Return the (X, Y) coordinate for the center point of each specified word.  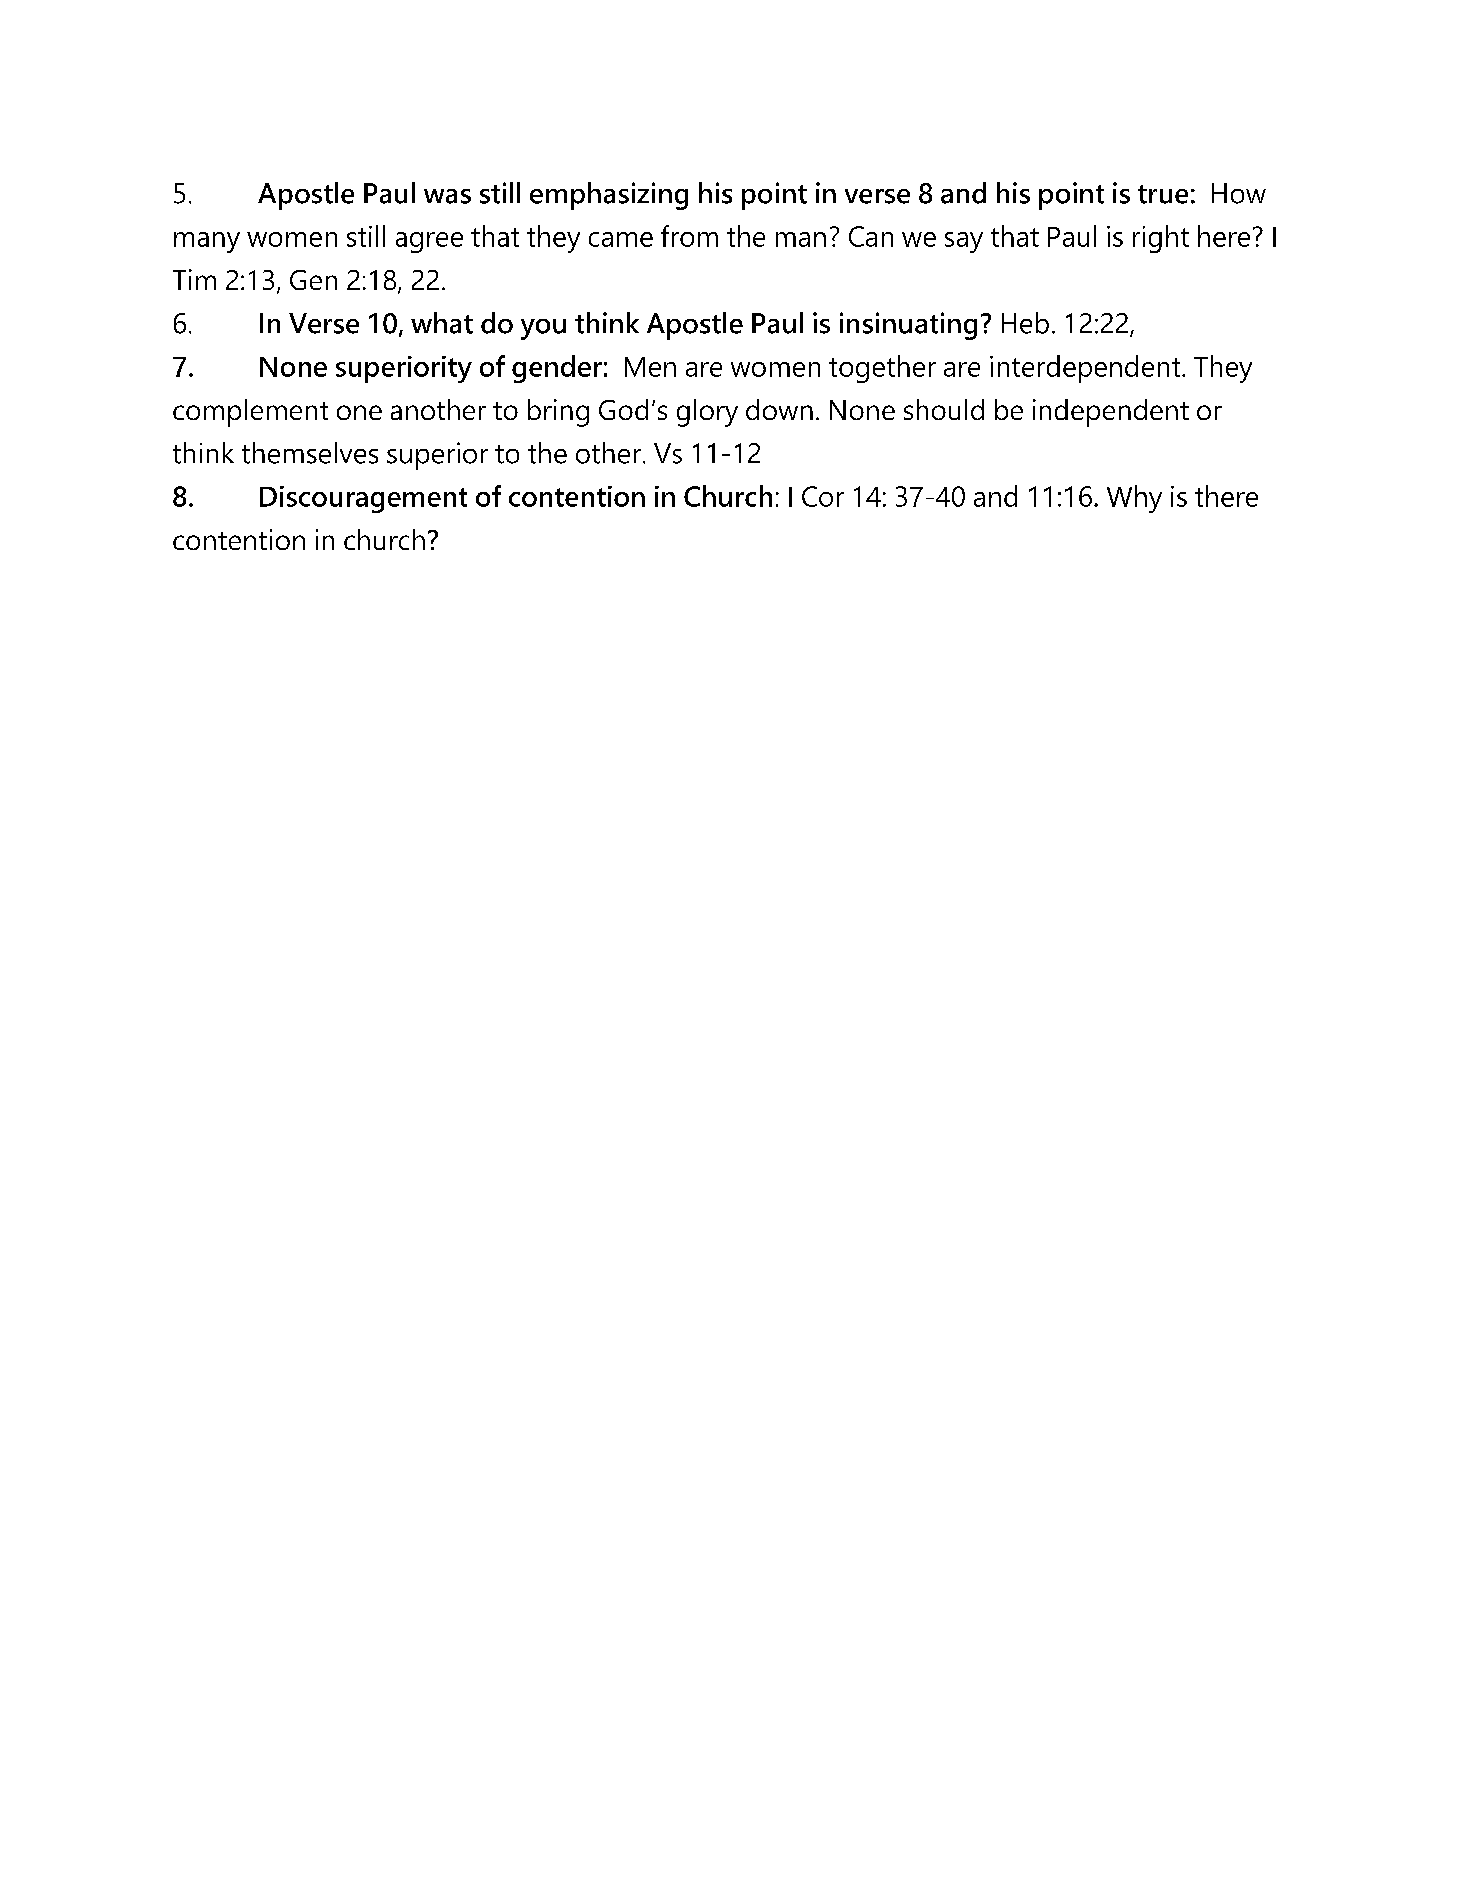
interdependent (1086, 369)
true (1163, 194)
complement (250, 413)
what (442, 323)
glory (707, 413)
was (447, 196)
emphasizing (609, 196)
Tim (194, 279)
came (621, 239)
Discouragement (363, 499)
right (1161, 239)
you (543, 329)
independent (1111, 413)
